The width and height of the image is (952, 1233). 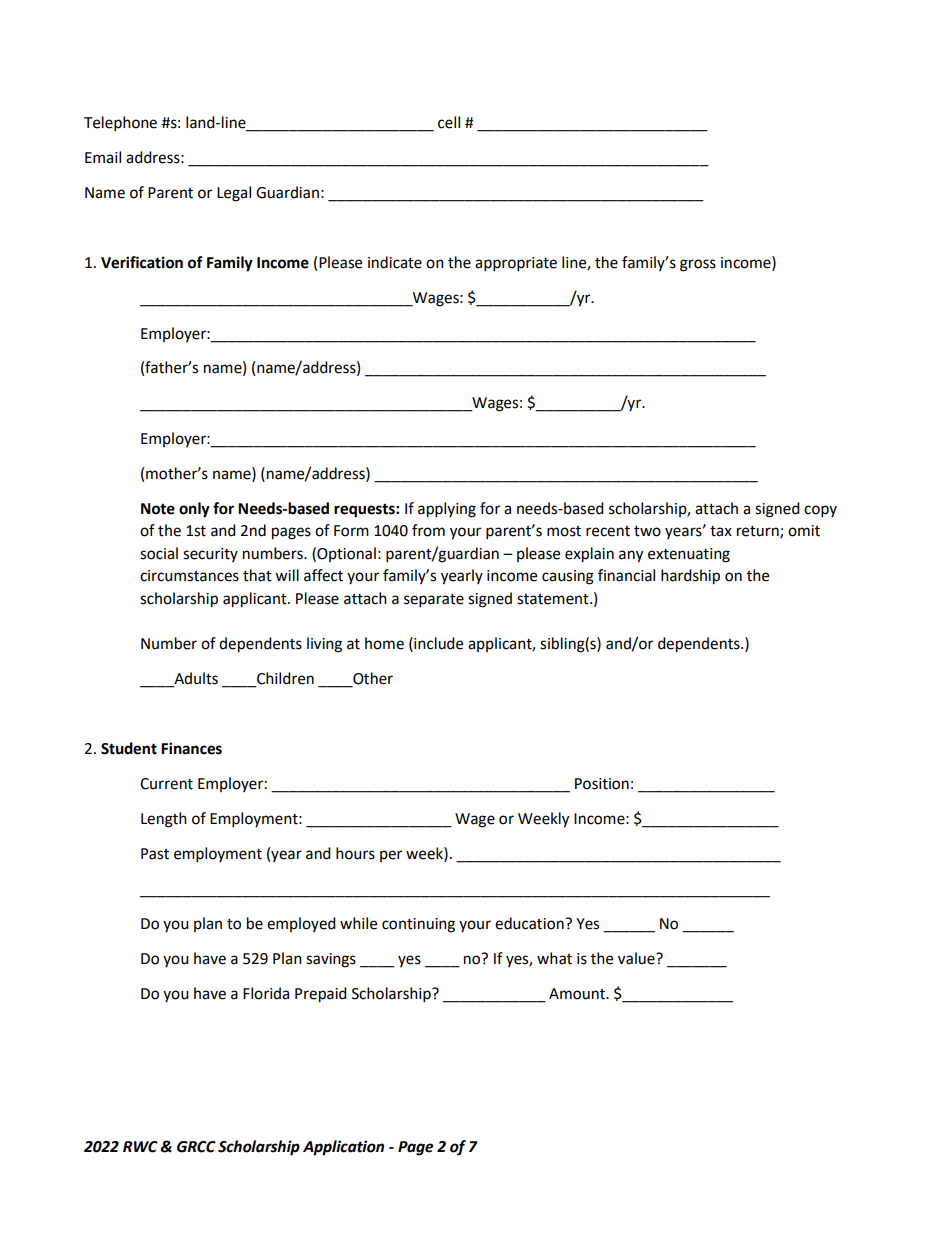 I want to click on Application, so click(x=343, y=1148).
